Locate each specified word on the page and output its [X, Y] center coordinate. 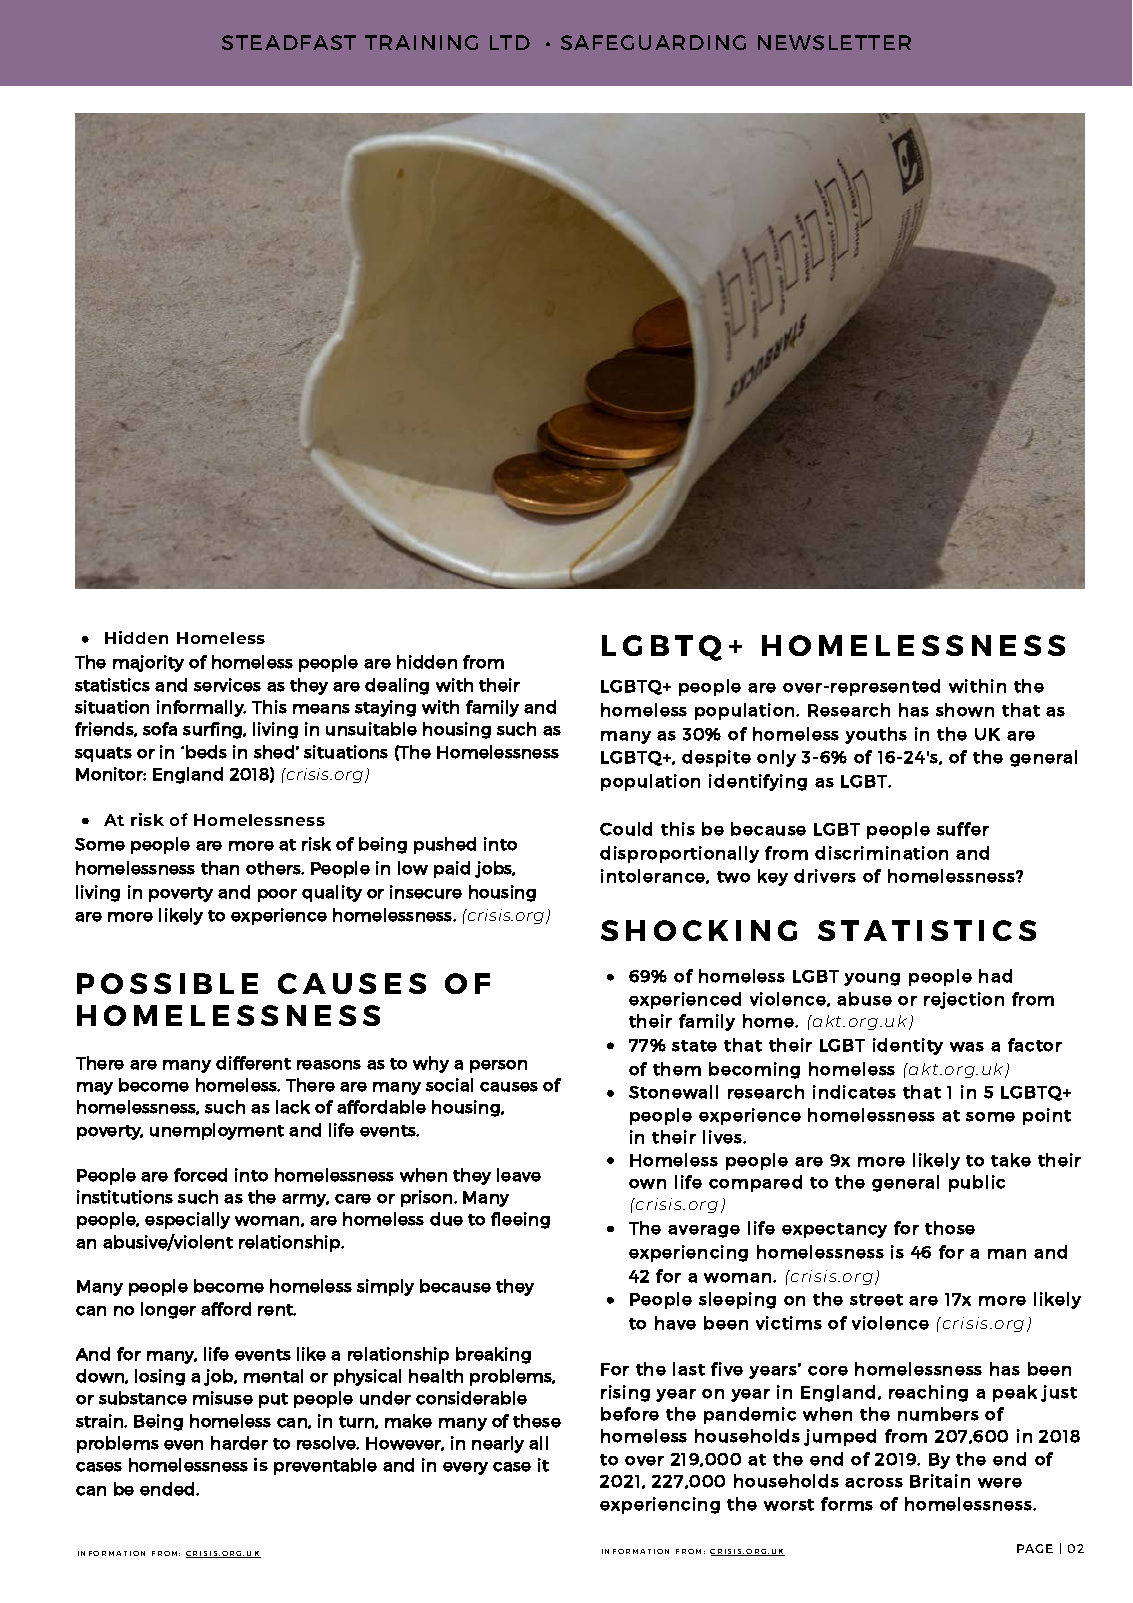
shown [965, 710]
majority [148, 663]
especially [187, 1220]
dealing [397, 686]
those [950, 1228]
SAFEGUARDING [653, 42]
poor [277, 895]
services [227, 685]
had [995, 976]
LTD [510, 42]
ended [168, 1489]
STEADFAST [289, 42]
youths [876, 735]
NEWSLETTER [834, 42]
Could [626, 829]
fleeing [520, 1220]
